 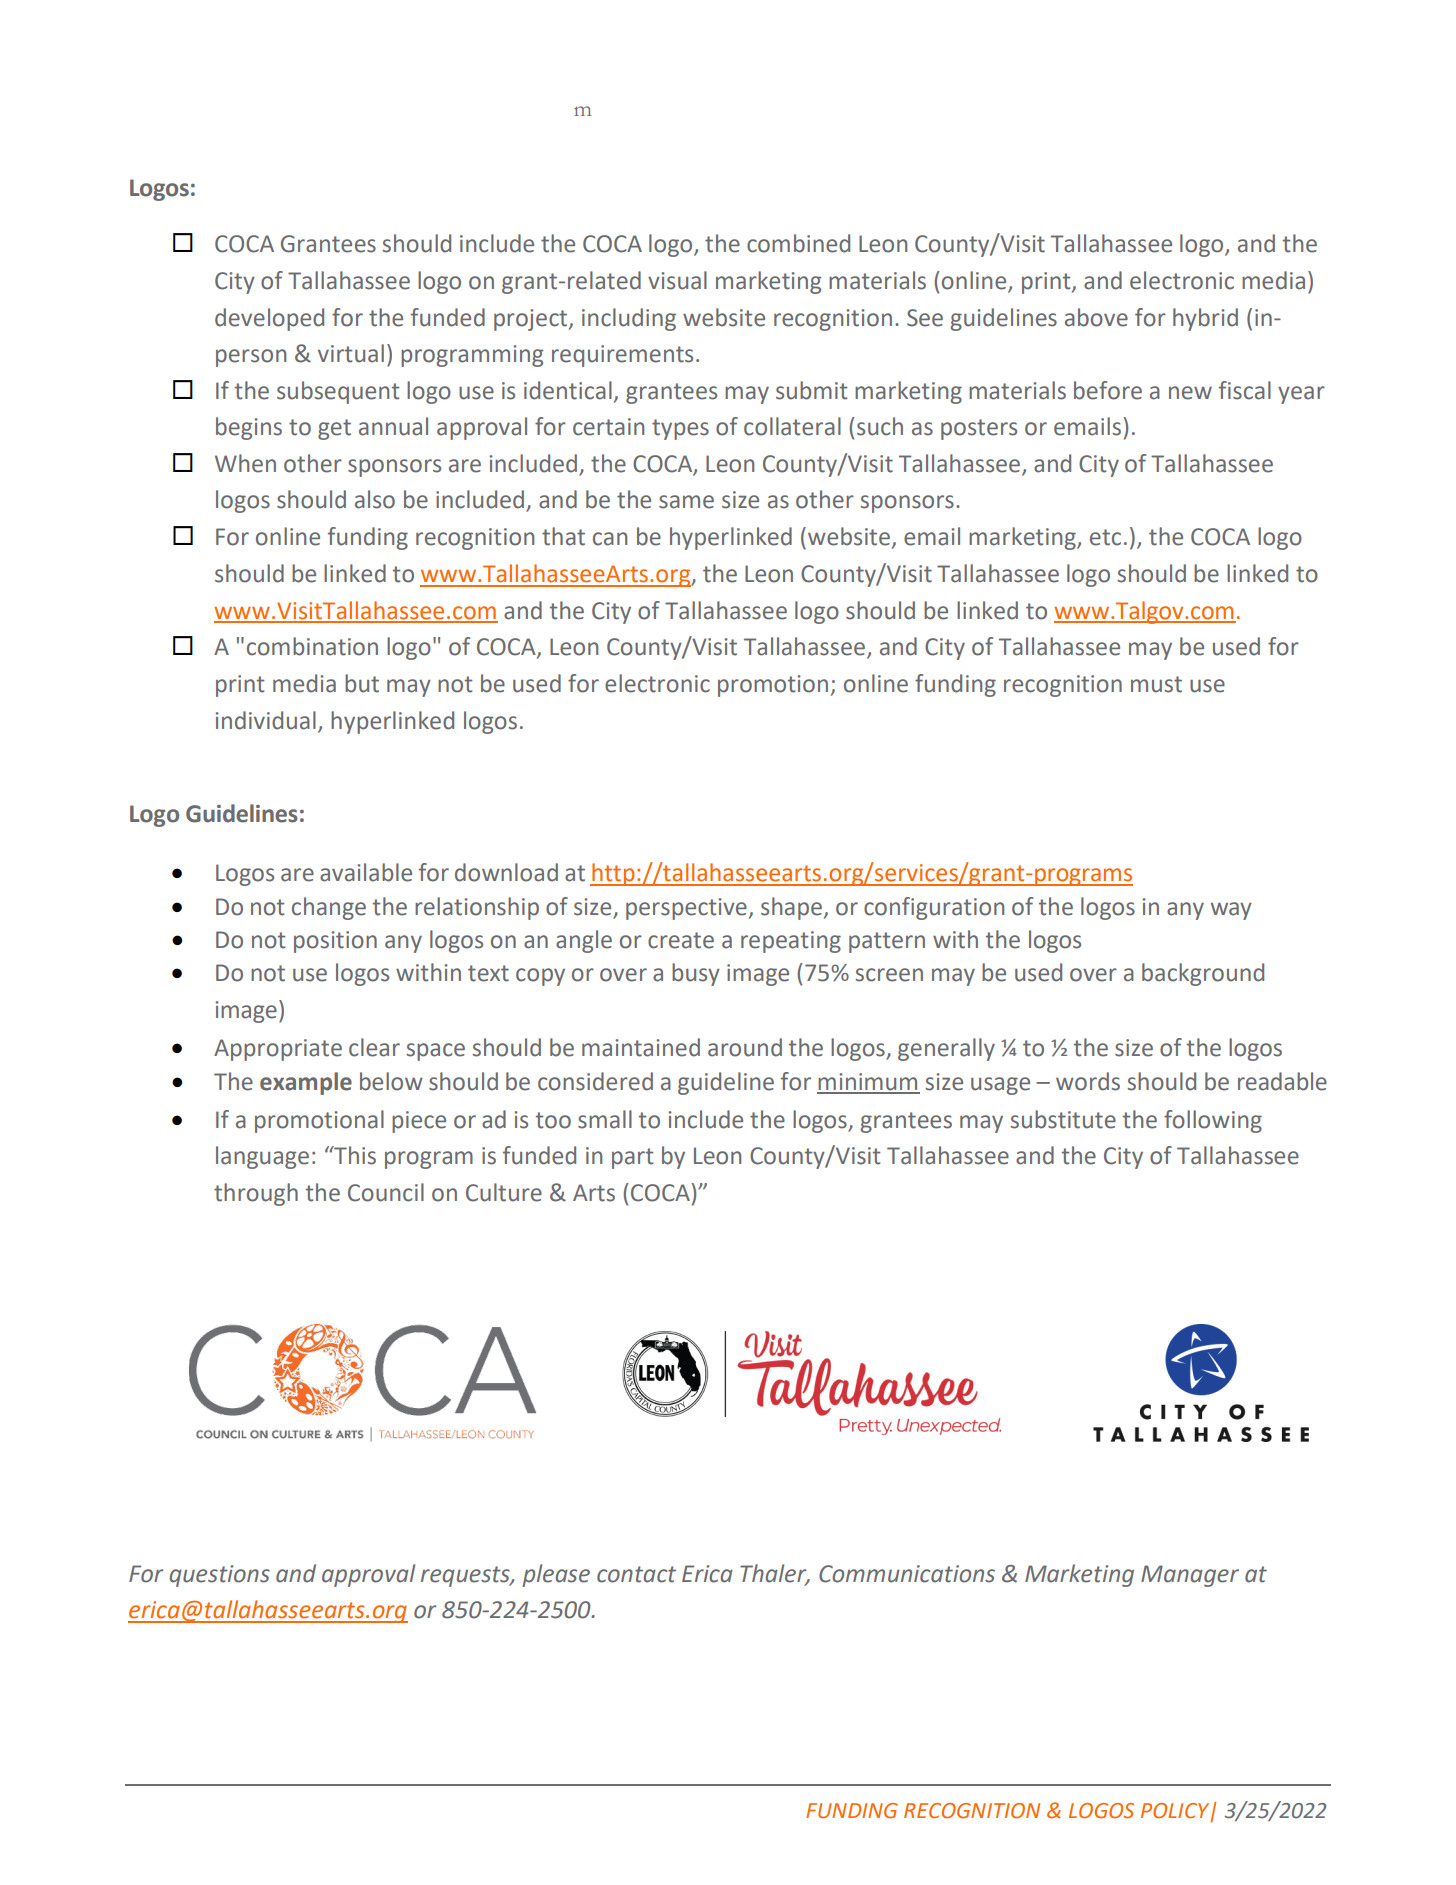 I want to click on combined, so click(x=798, y=243).
